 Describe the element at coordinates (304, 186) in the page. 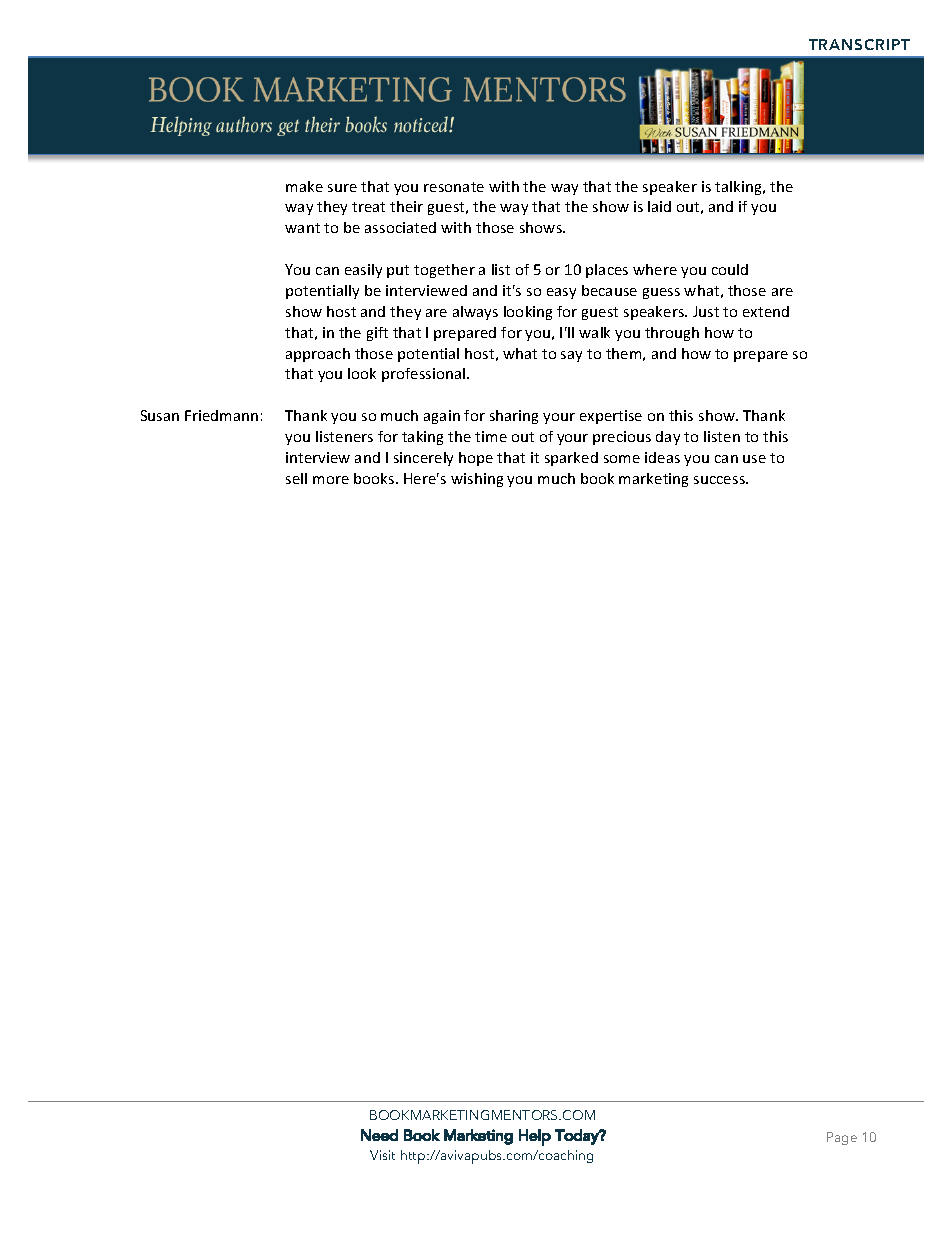

I see `make` at that location.
